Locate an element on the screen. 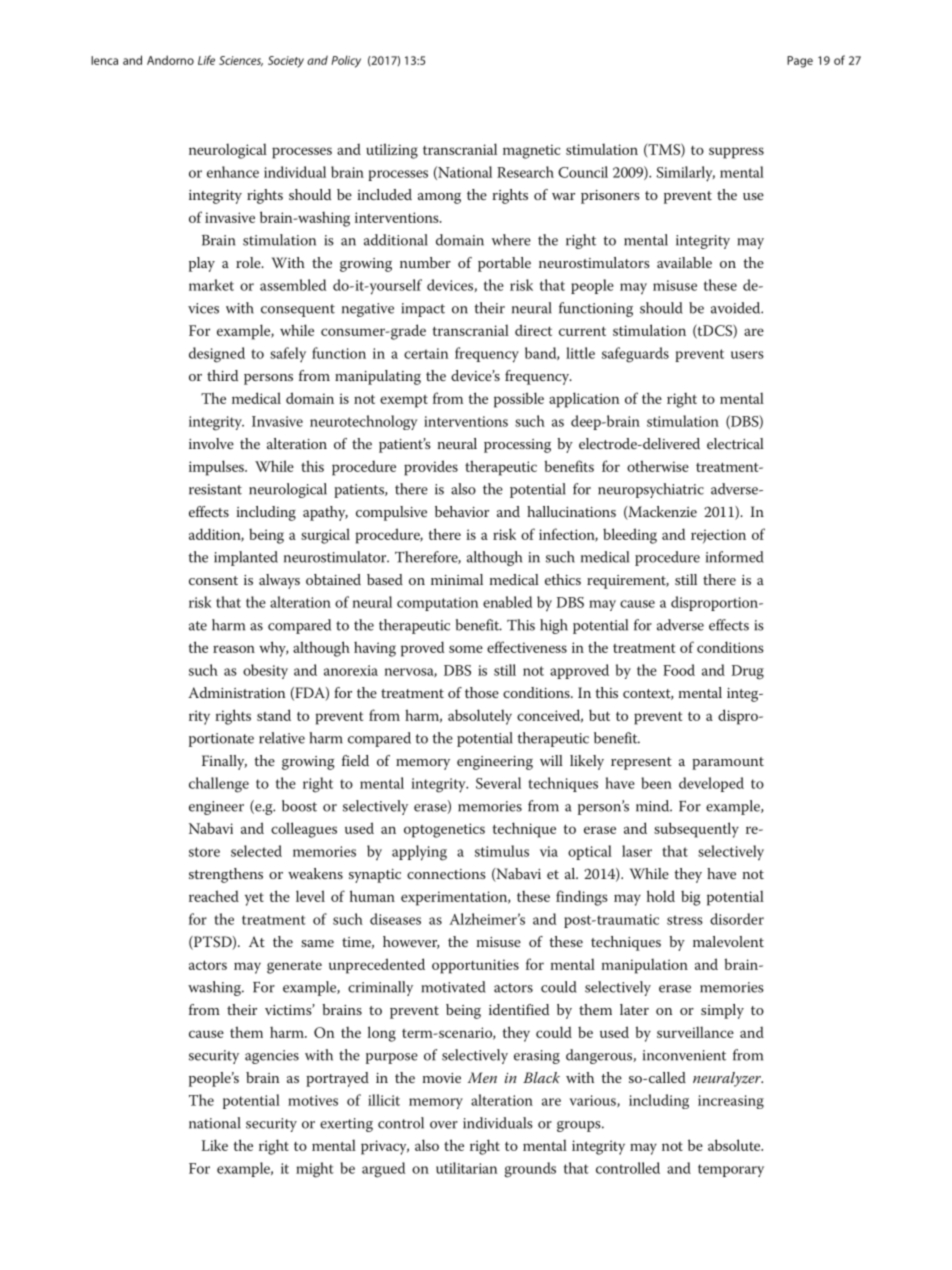 The image size is (952, 1270). magnetic is located at coordinates (532, 151).
